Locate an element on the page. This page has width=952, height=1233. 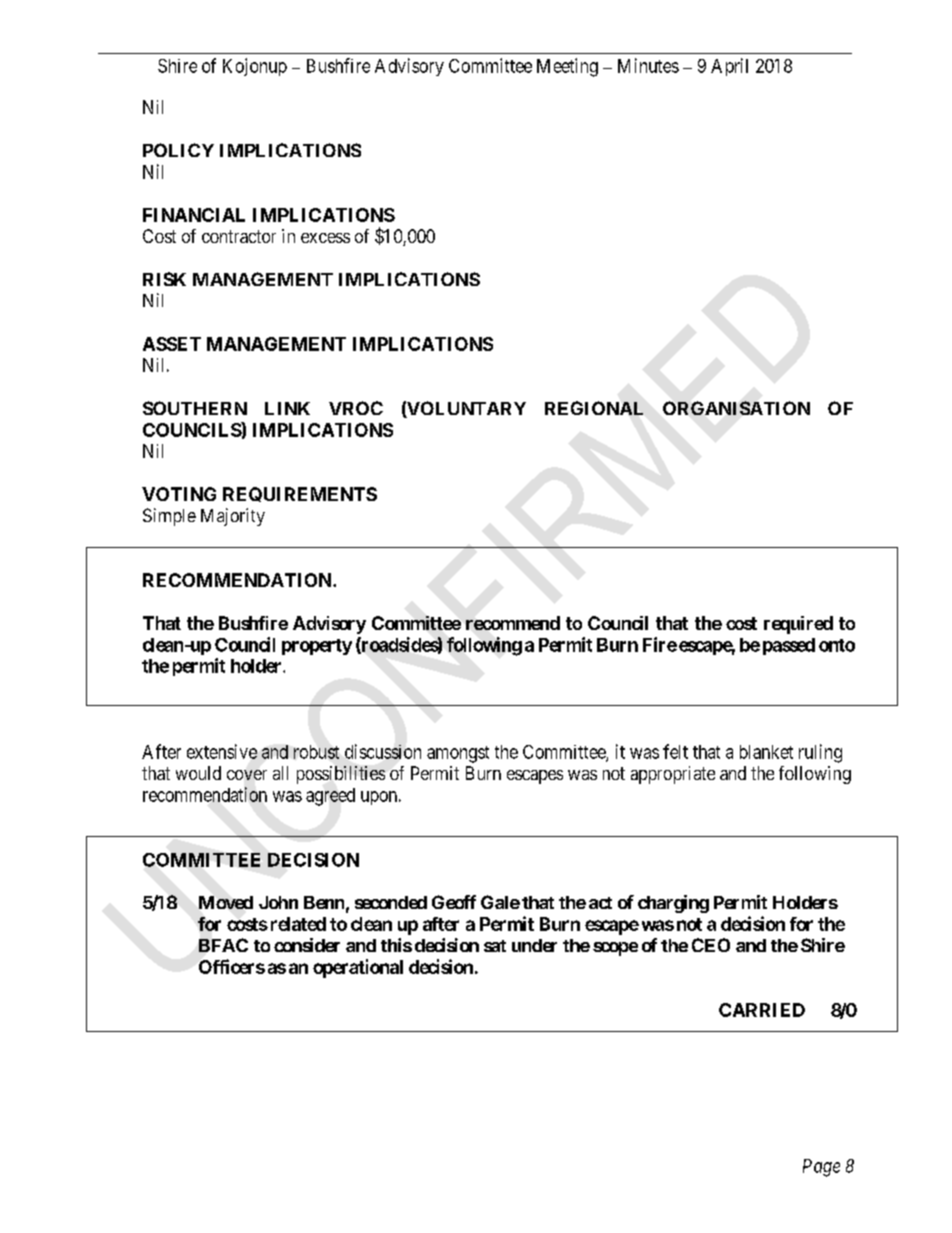
ORGANISATION is located at coordinates (736, 408).
